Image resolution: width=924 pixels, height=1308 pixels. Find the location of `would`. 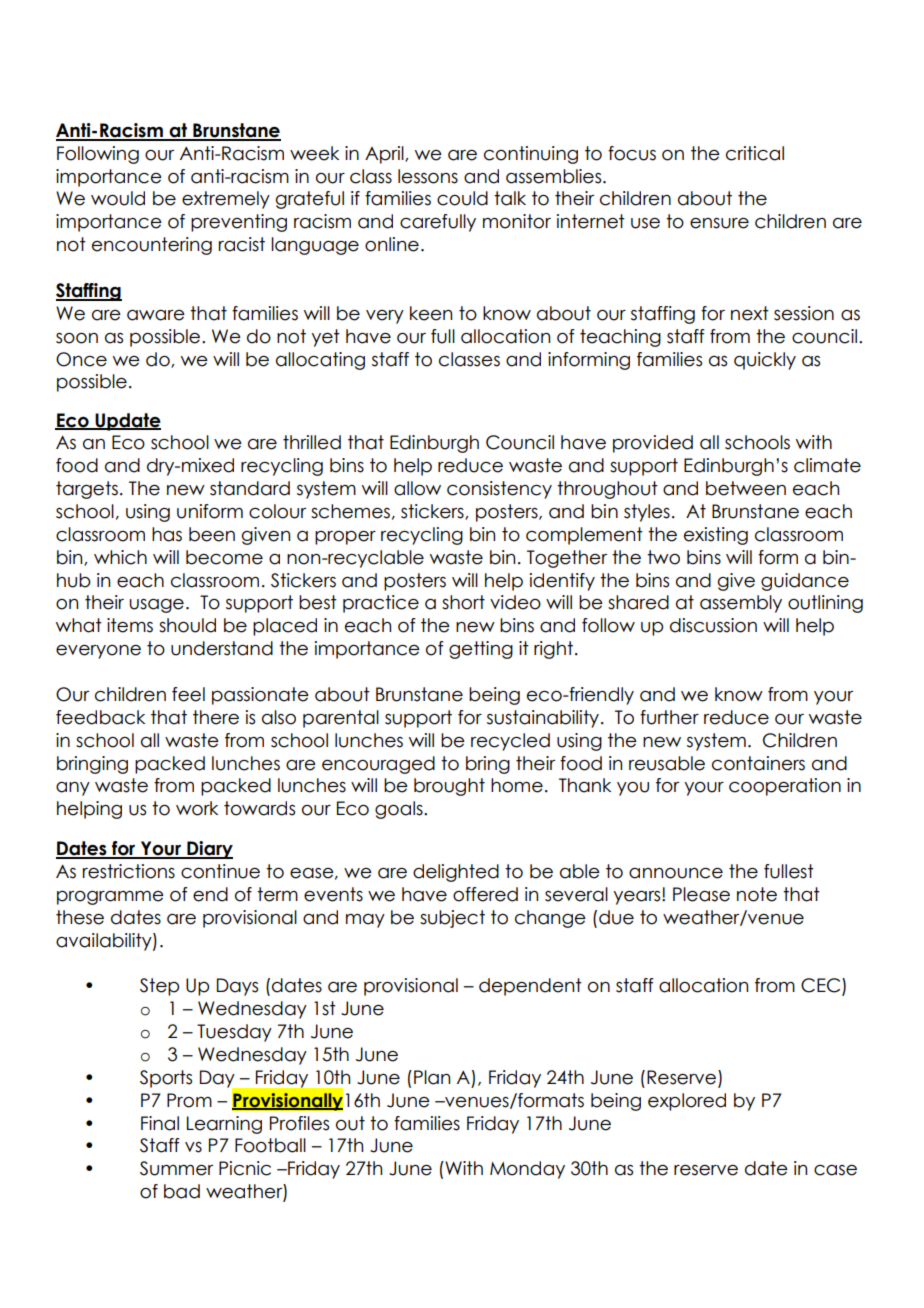

would is located at coordinates (118, 198).
